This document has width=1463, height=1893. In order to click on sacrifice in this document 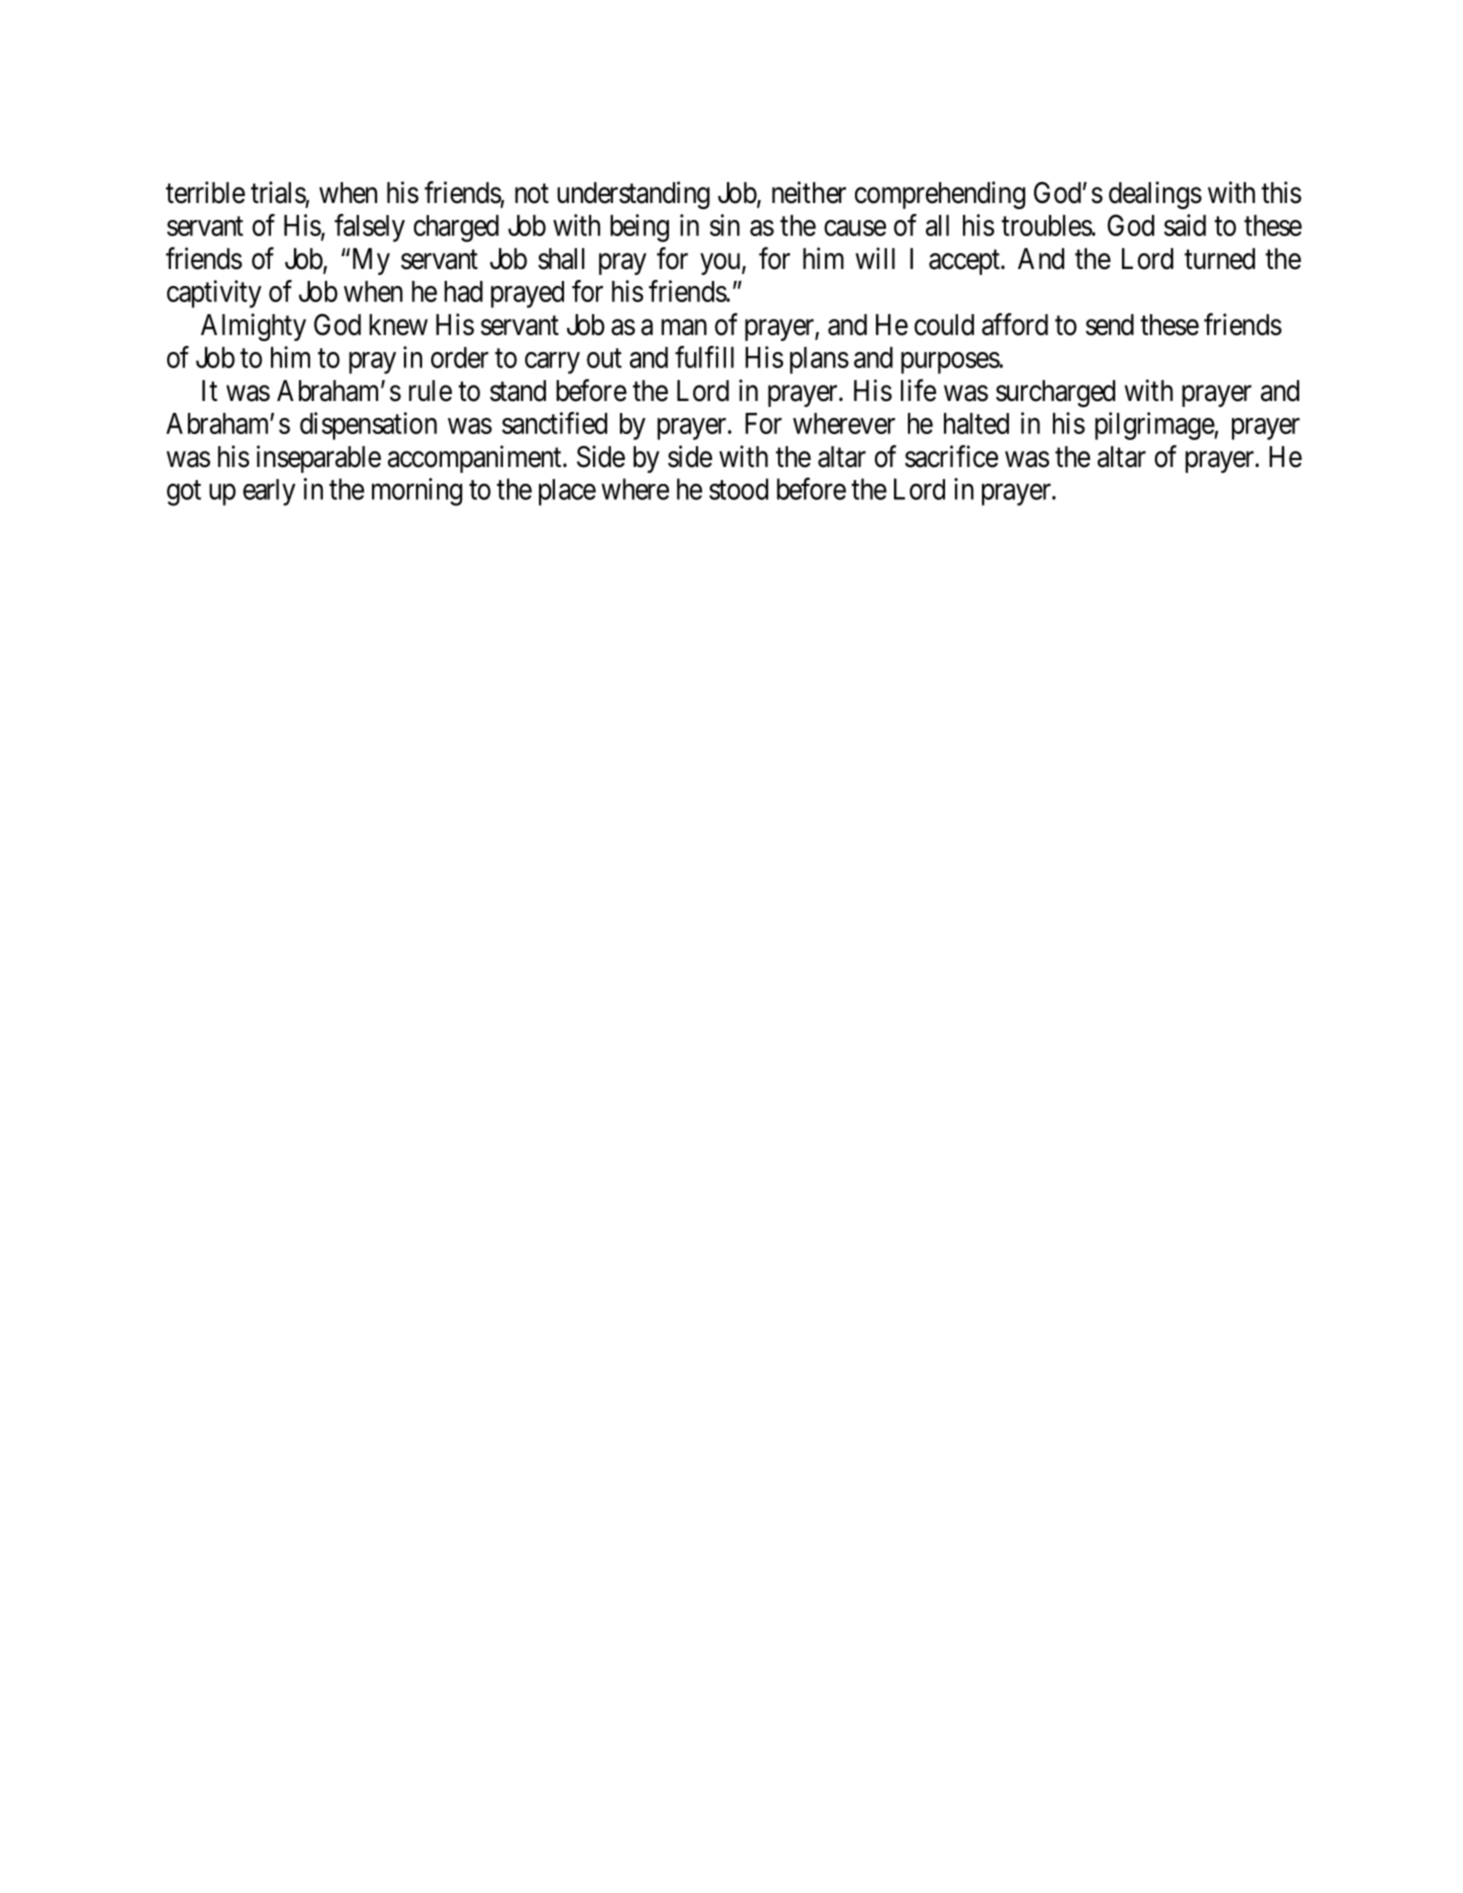, I will do `click(951, 456)`.
